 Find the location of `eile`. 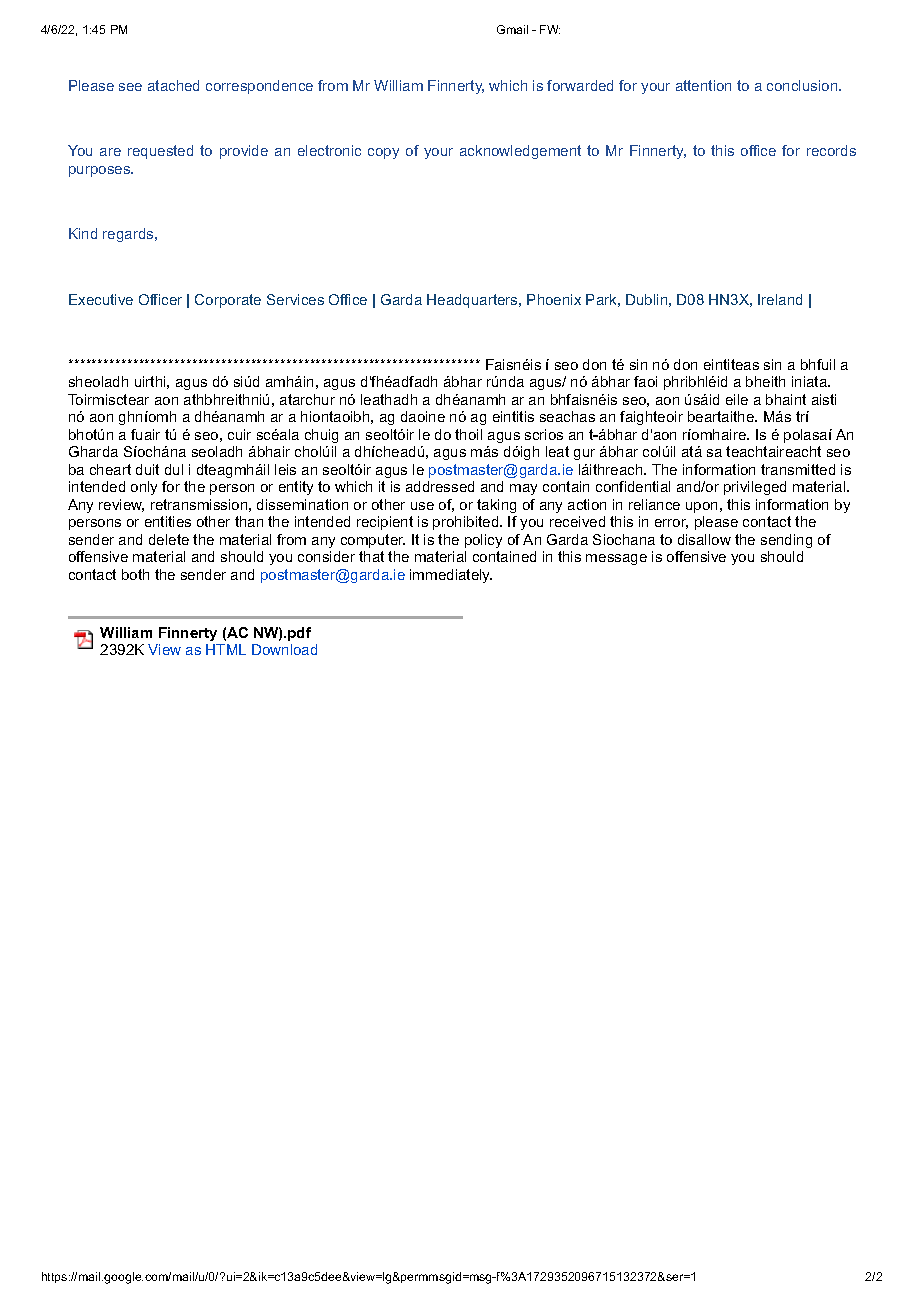

eile is located at coordinates (737, 399).
